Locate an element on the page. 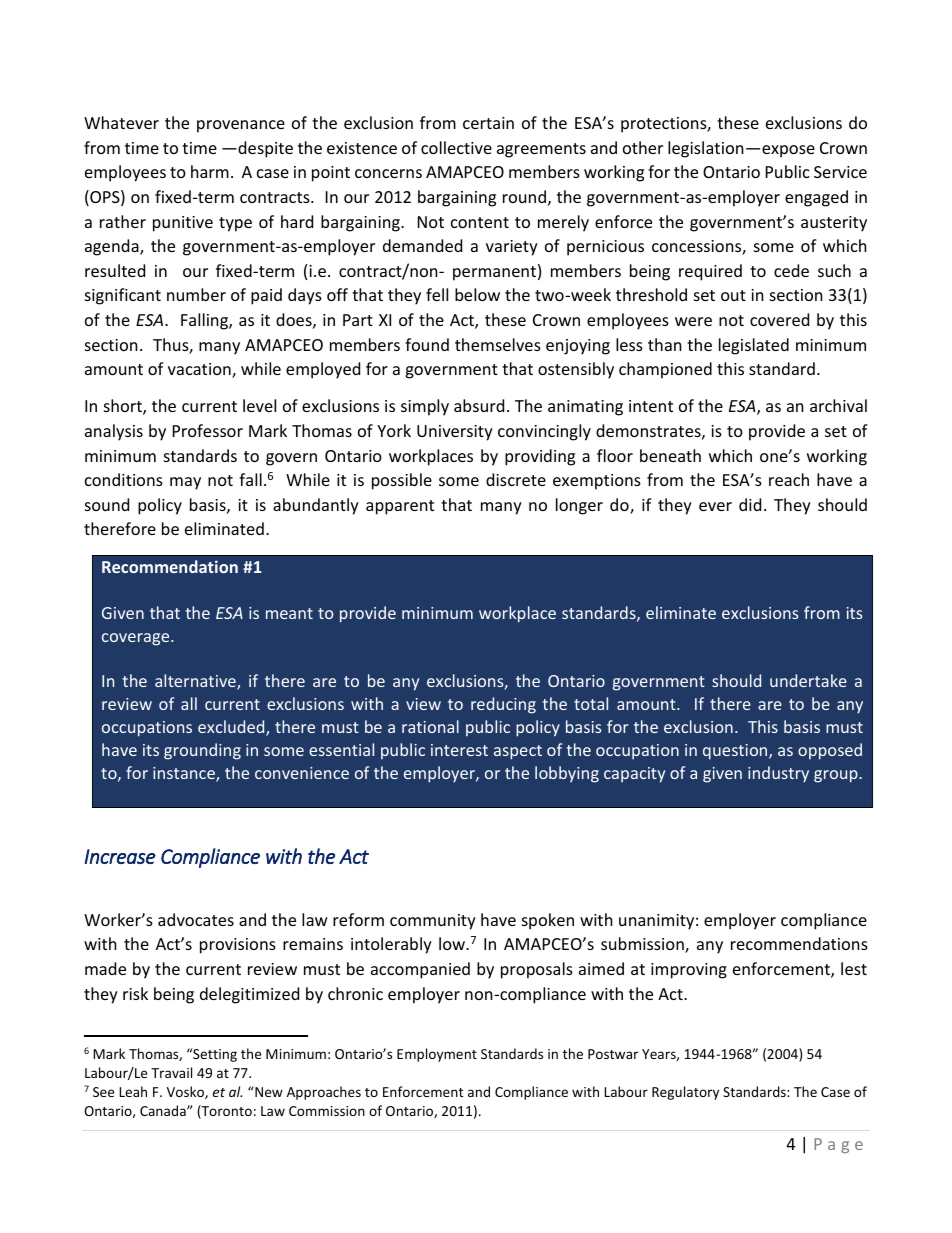 The image size is (952, 1233). harm is located at coordinates (210, 171).
